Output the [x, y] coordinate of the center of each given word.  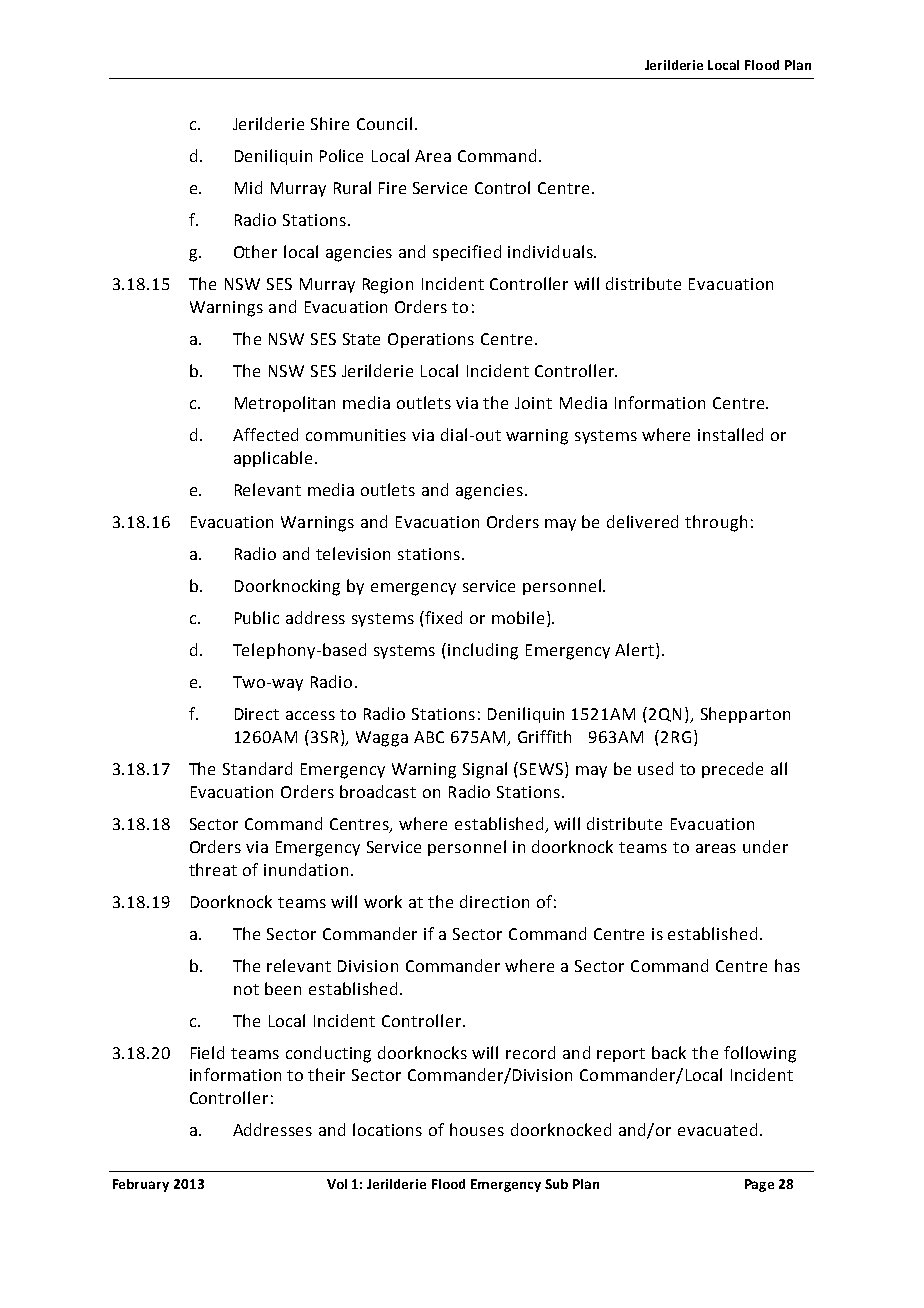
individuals [551, 251]
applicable [273, 459]
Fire [392, 188]
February [141, 1185]
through [716, 523]
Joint [533, 403]
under [765, 846]
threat [213, 869]
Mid [248, 187]
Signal [485, 770]
